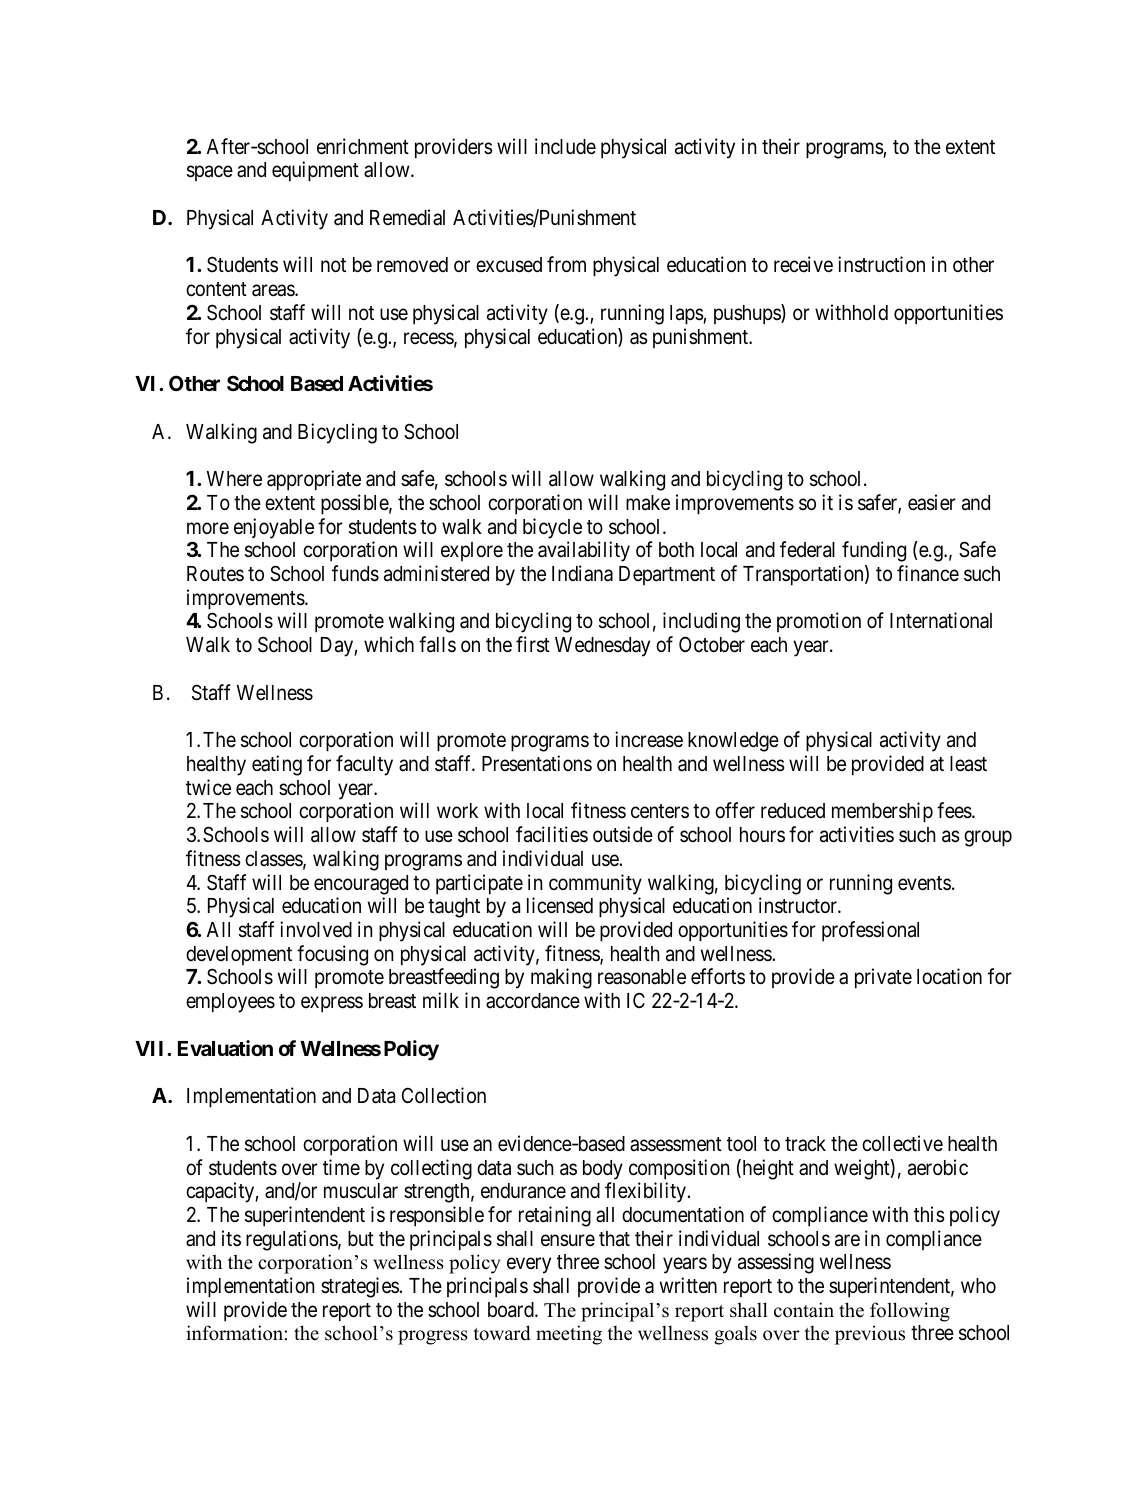  What do you see at coordinates (234, 478) in the document?
I see `Where` at bounding box center [234, 478].
